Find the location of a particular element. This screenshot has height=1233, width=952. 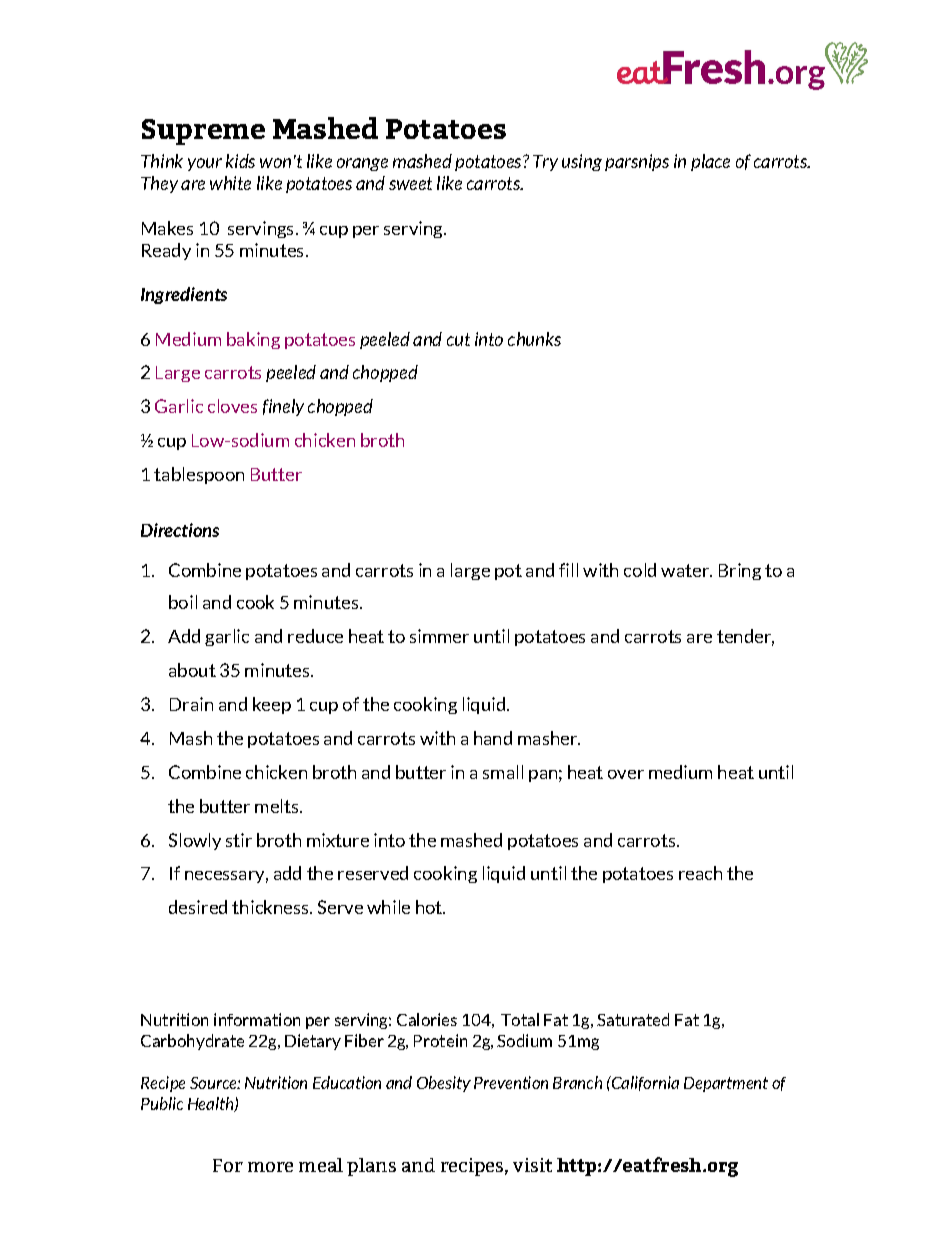

place is located at coordinates (710, 162).
